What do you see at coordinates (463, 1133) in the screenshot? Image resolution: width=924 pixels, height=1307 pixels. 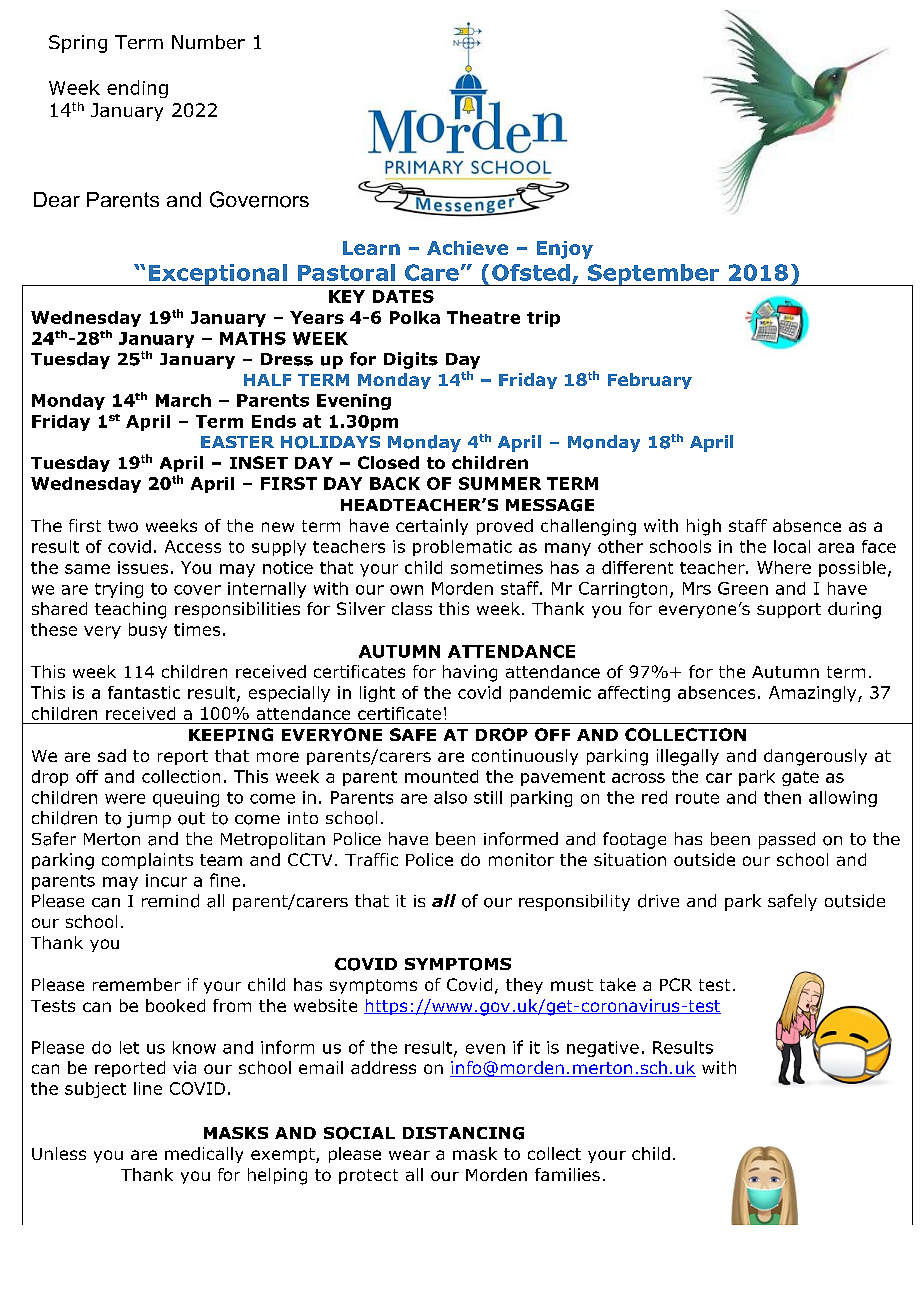 I see `DISTANCING` at bounding box center [463, 1133].
